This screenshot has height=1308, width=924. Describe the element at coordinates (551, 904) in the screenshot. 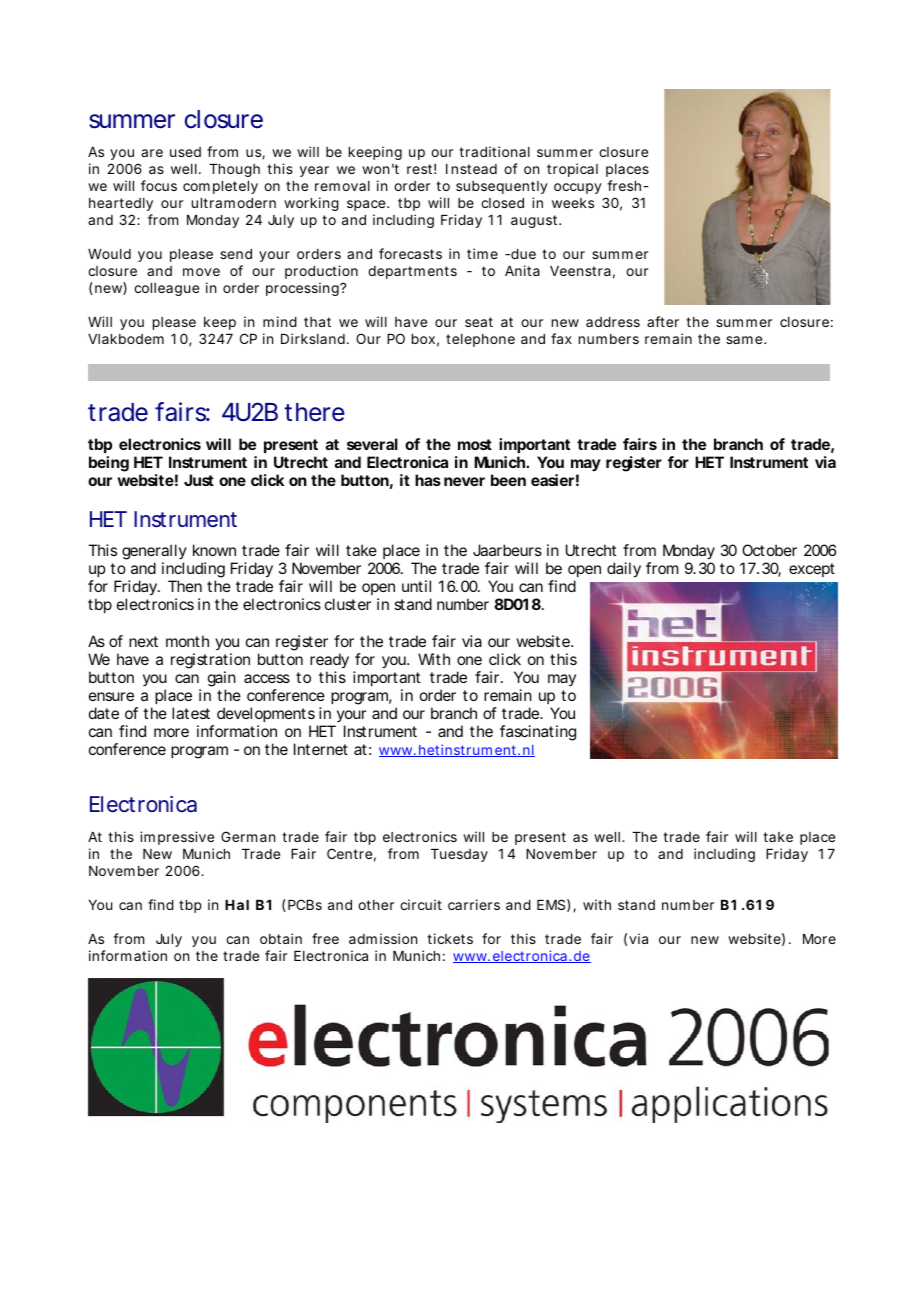

I see `EMS` at that location.
